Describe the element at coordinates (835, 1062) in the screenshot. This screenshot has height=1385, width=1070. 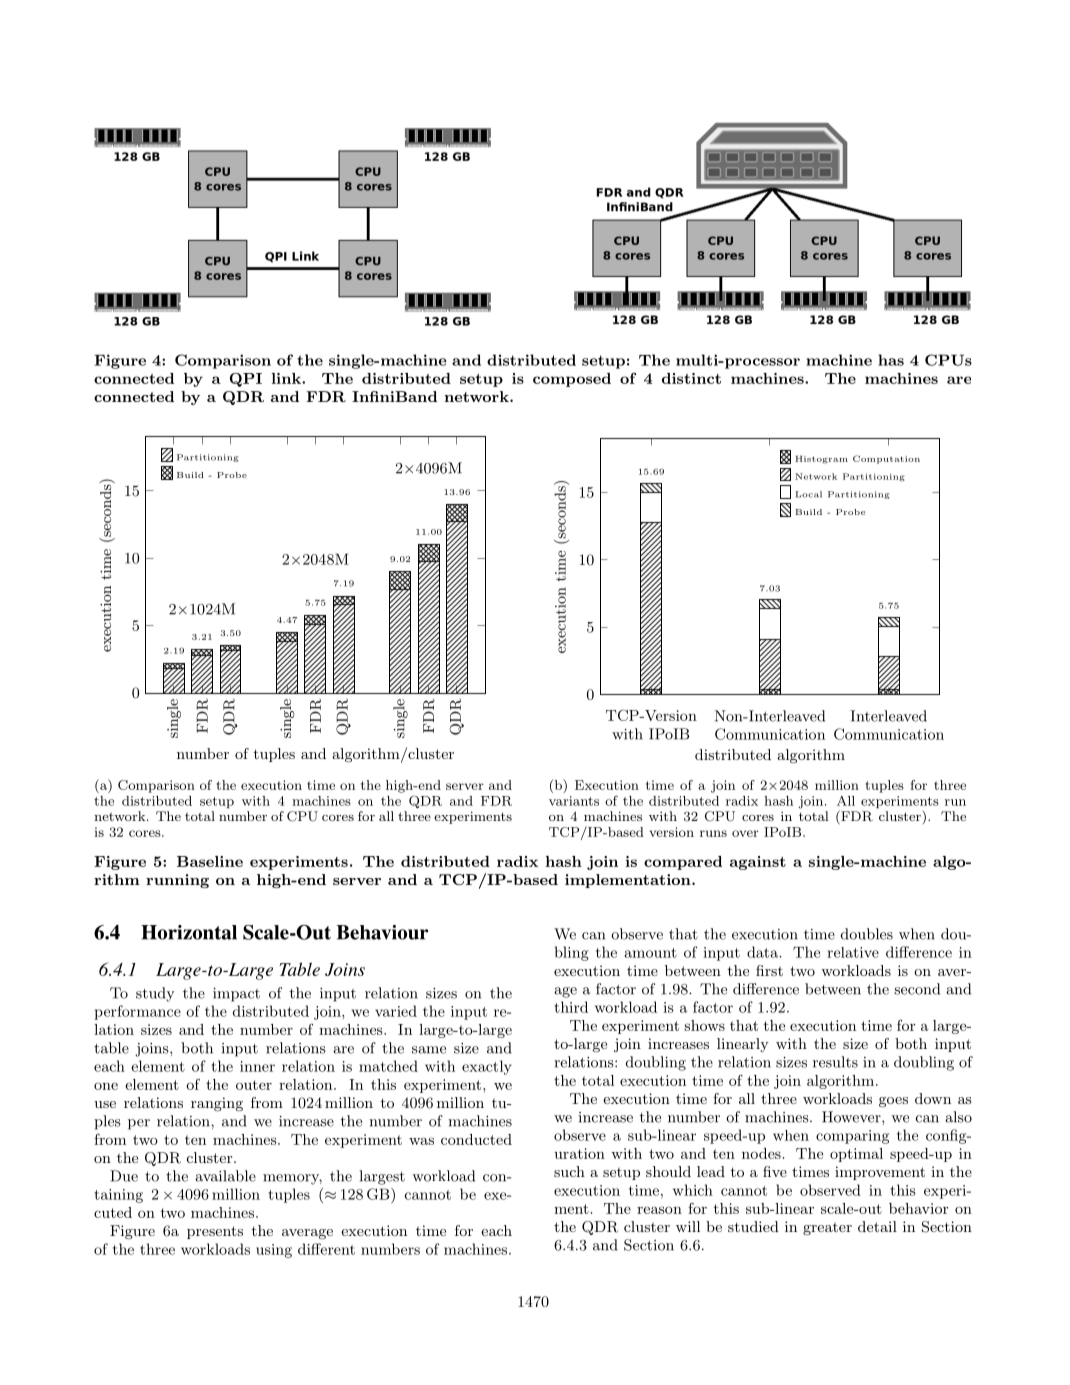
I see `results` at that location.
